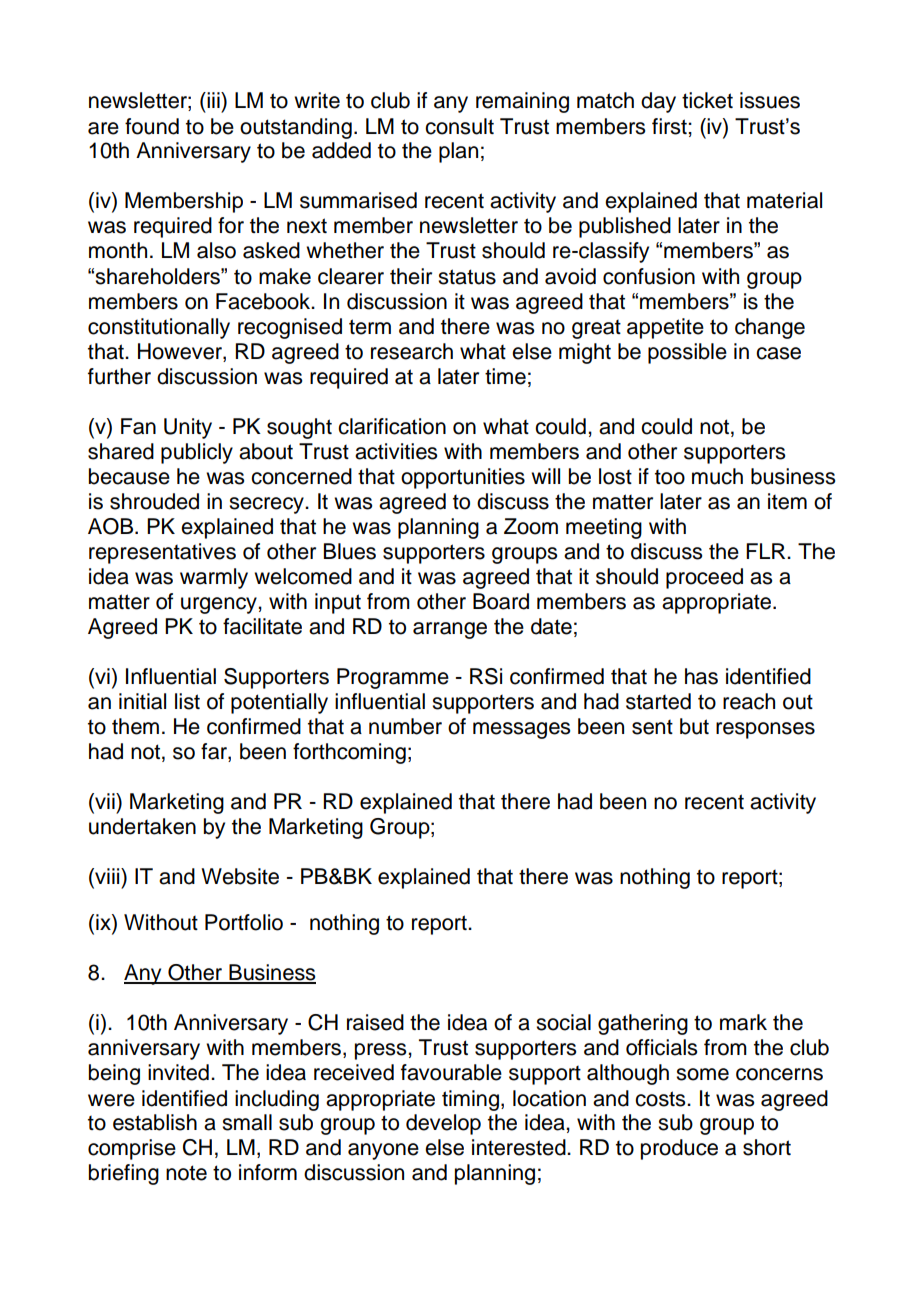 The height and width of the image is (1308, 924). Describe the element at coordinates (405, 726) in the image. I see `number` at that location.
